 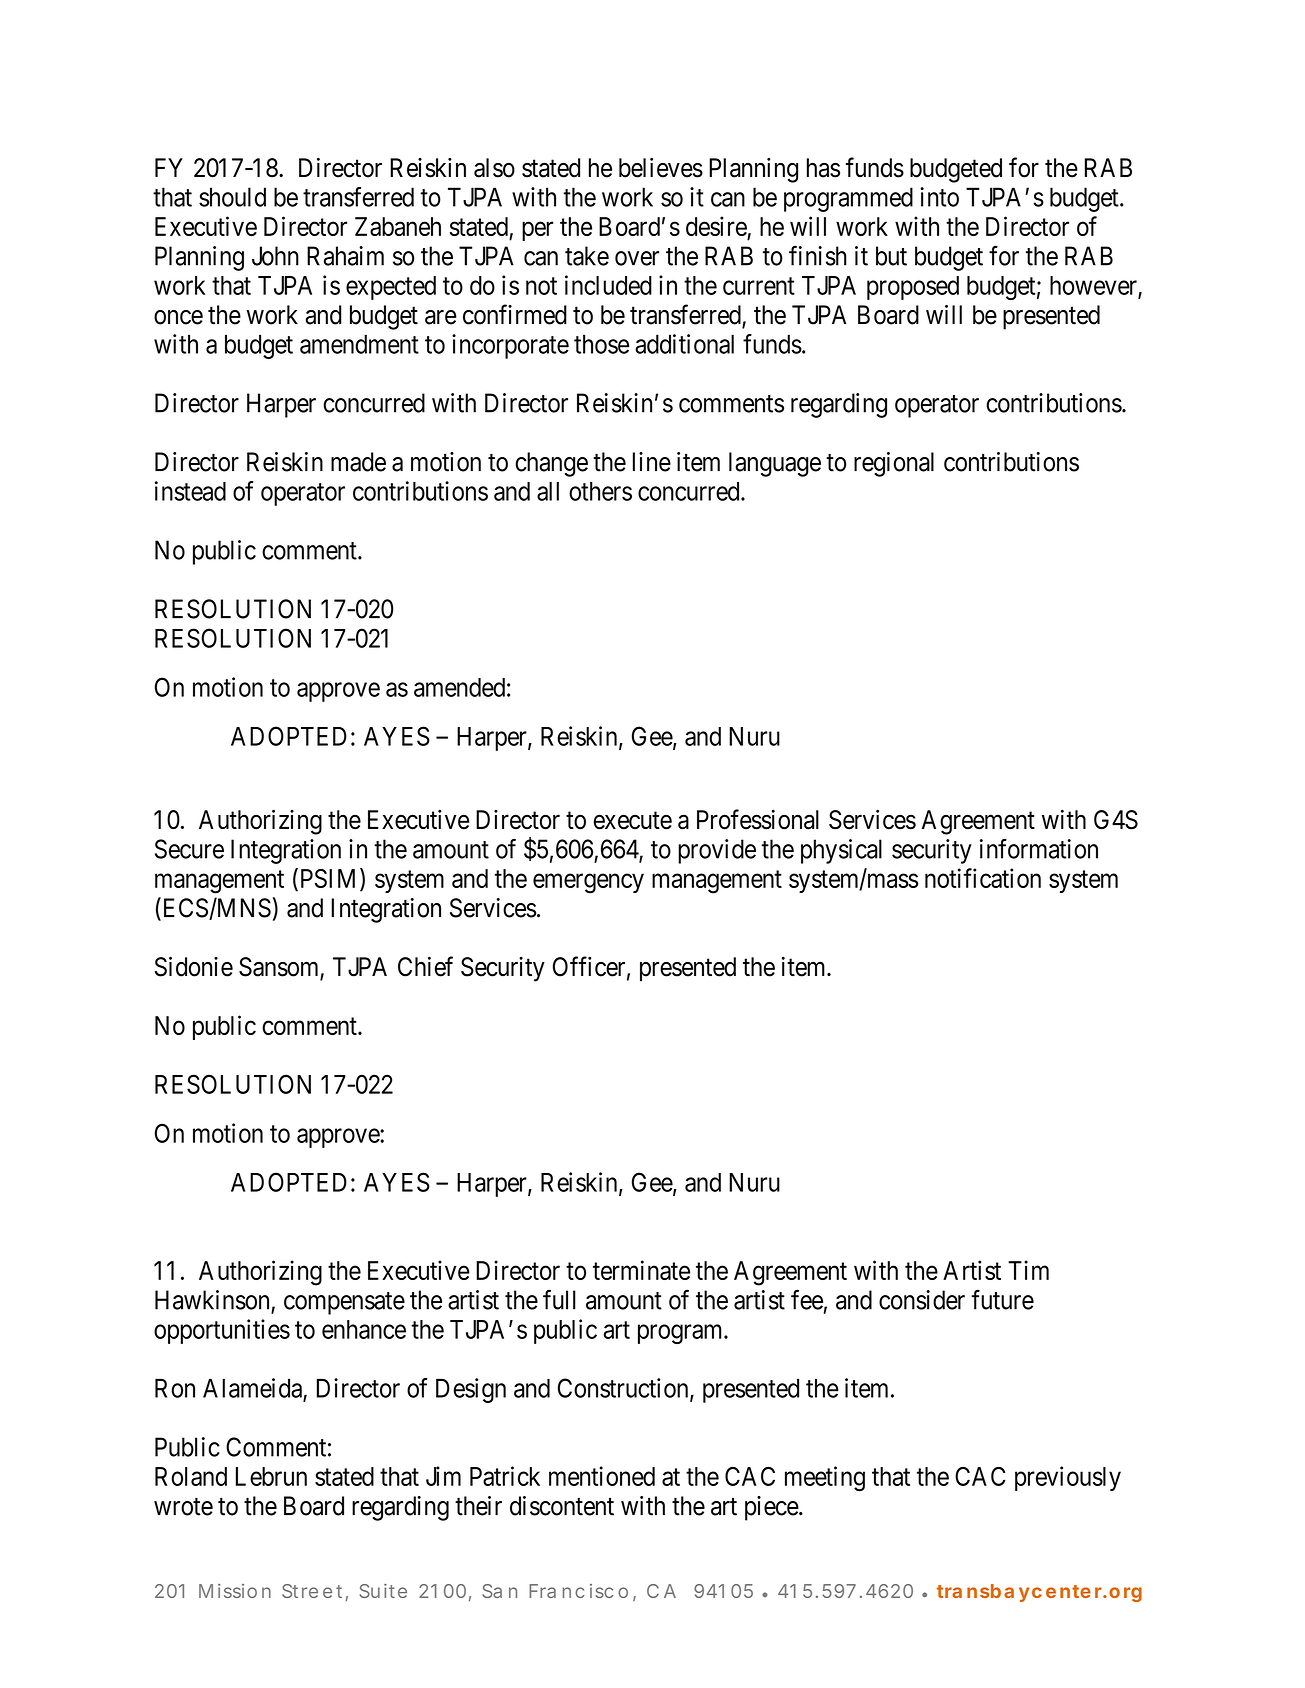 I want to click on over, so click(x=637, y=258).
